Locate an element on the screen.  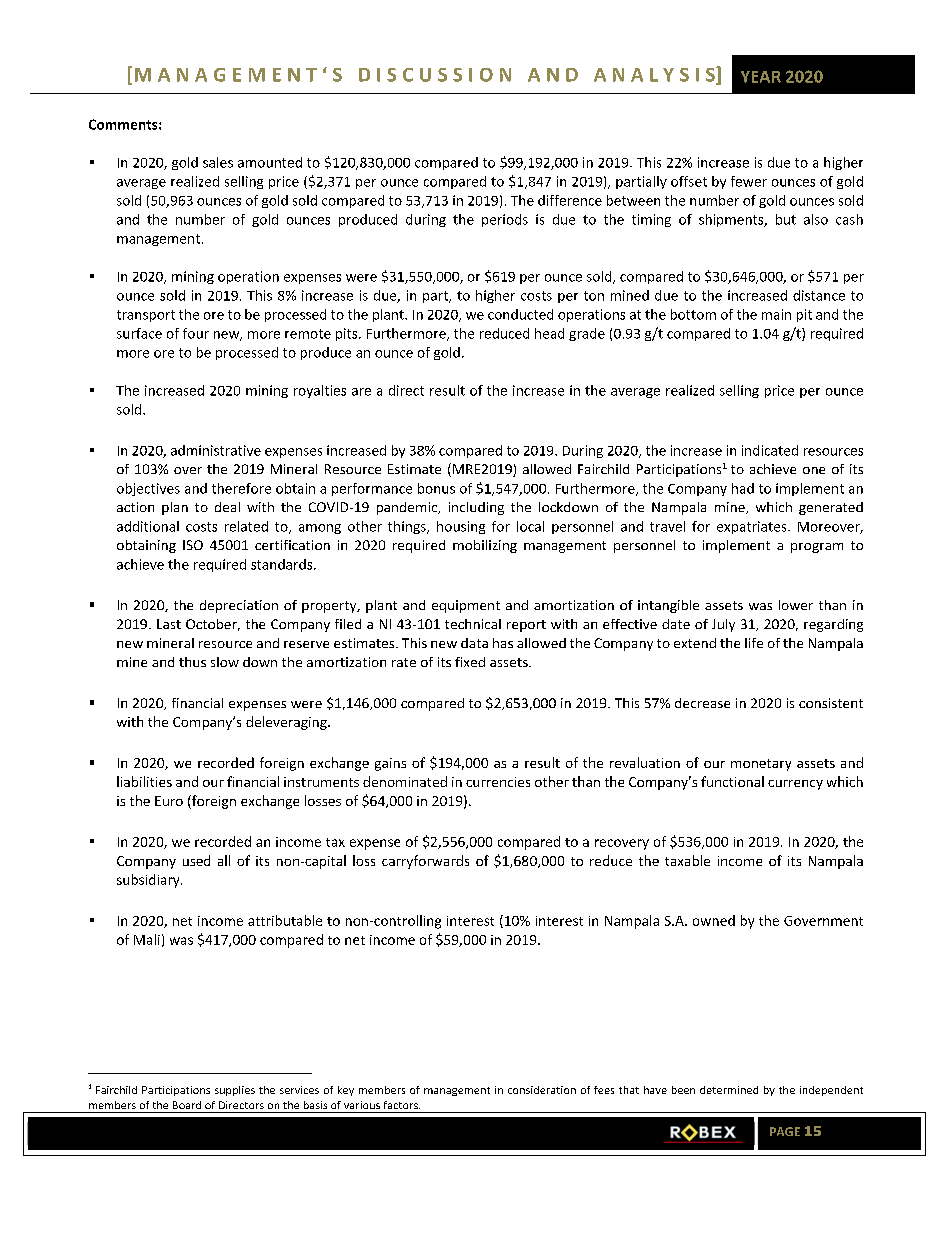
YEAR is located at coordinates (761, 77).
